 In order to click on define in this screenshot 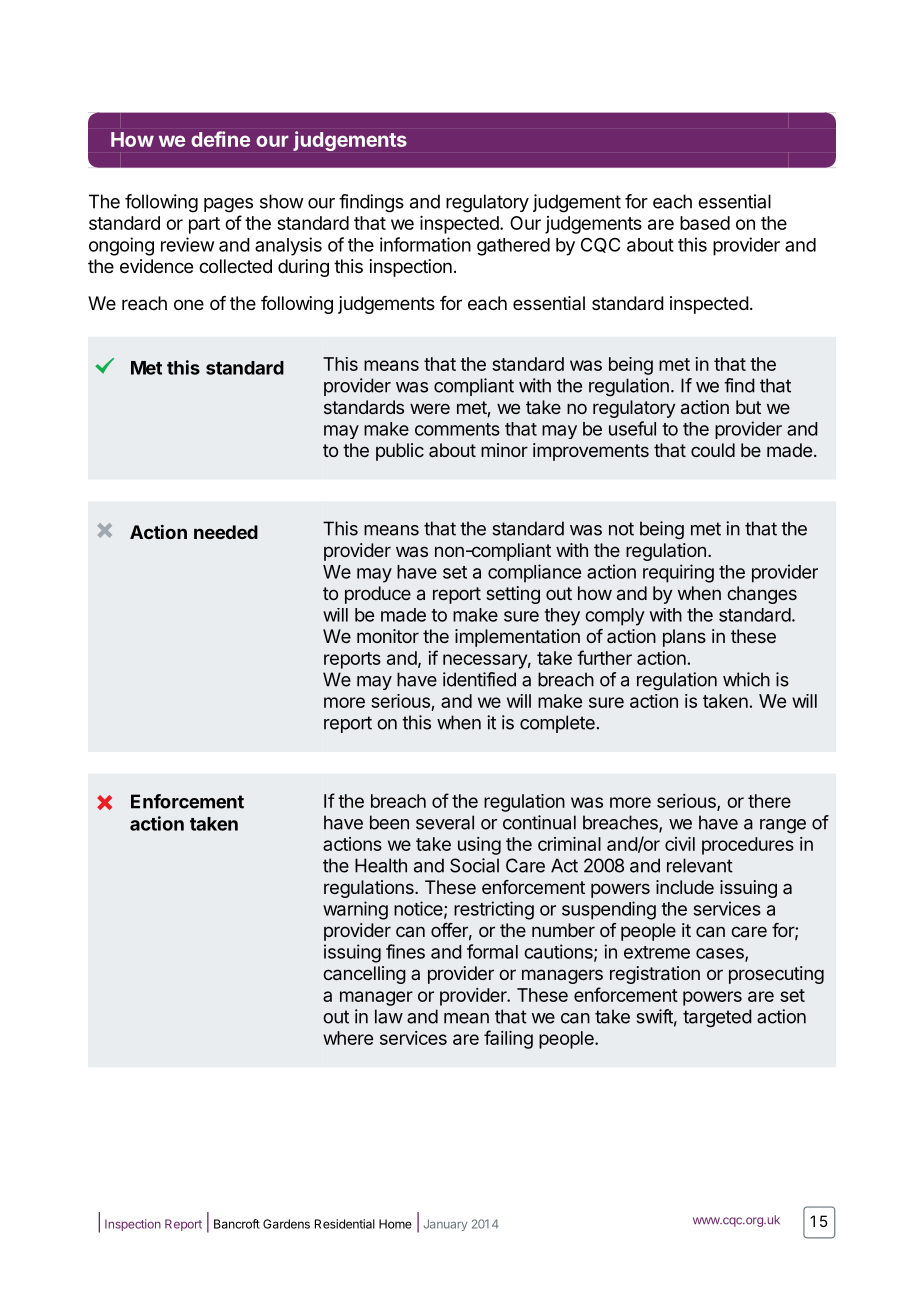, I will do `click(220, 139)`.
